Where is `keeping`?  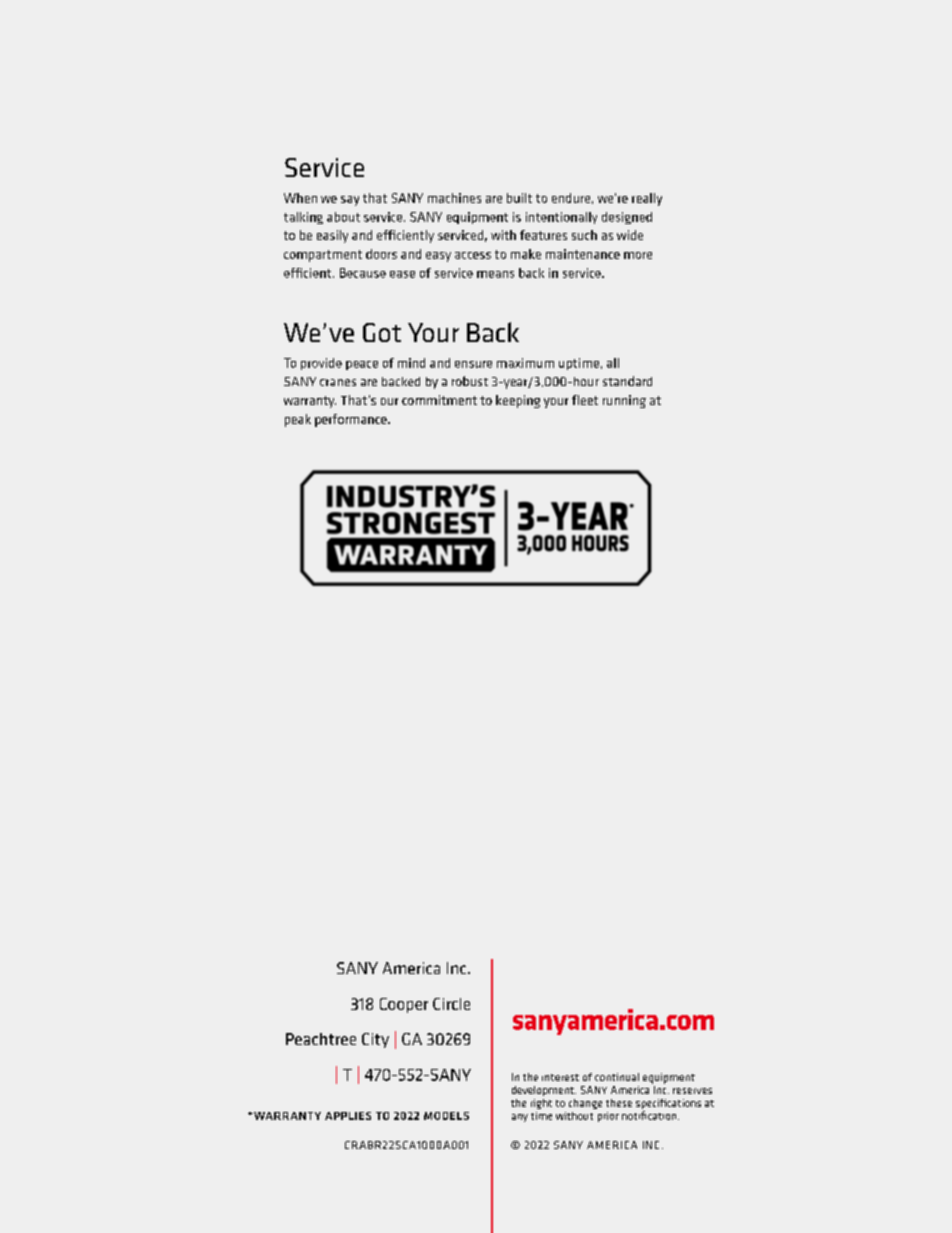 keeping is located at coordinates (518, 401).
